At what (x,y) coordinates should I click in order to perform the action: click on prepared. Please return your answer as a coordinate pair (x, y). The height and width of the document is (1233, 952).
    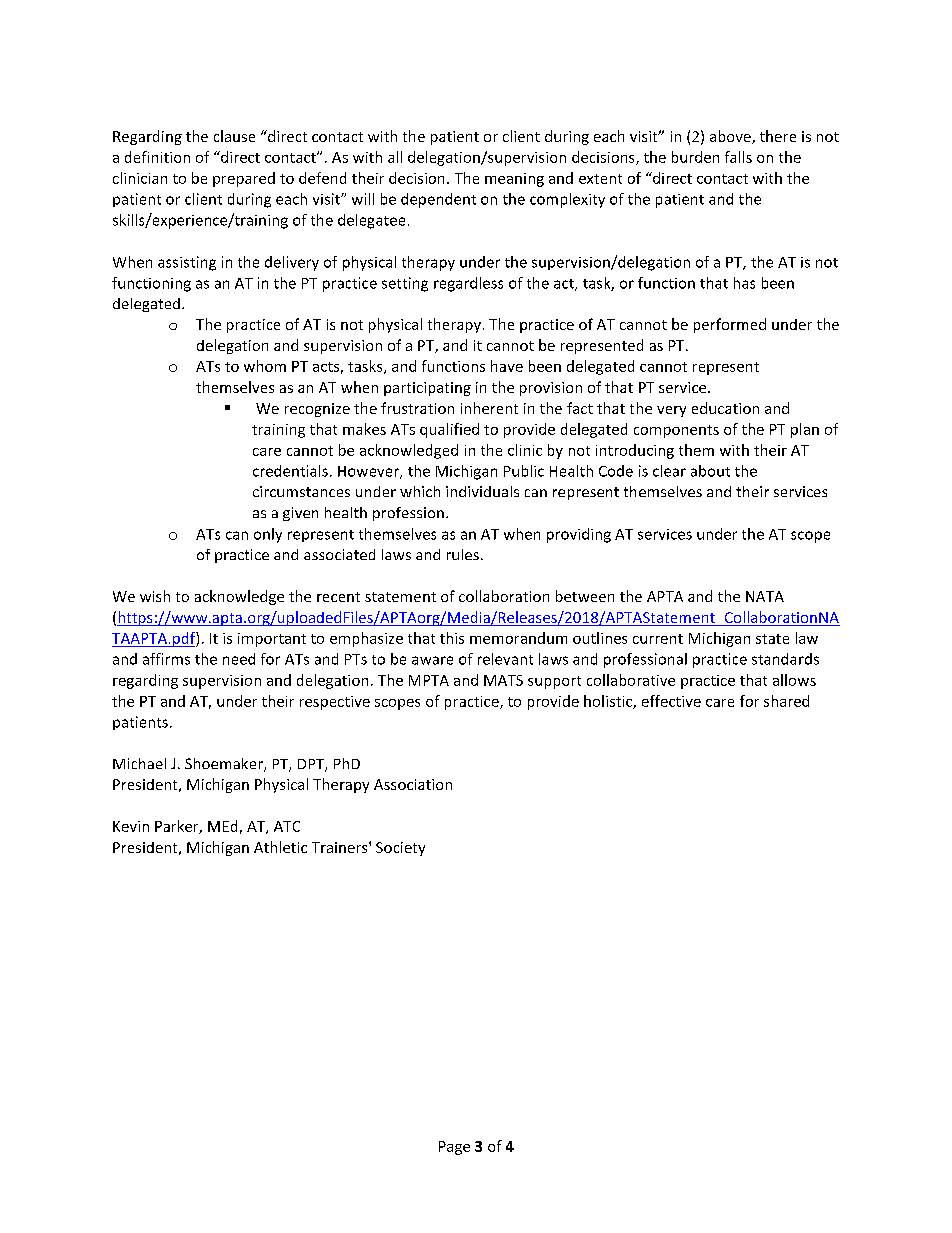
    Looking at the image, I should click on (244, 179).
